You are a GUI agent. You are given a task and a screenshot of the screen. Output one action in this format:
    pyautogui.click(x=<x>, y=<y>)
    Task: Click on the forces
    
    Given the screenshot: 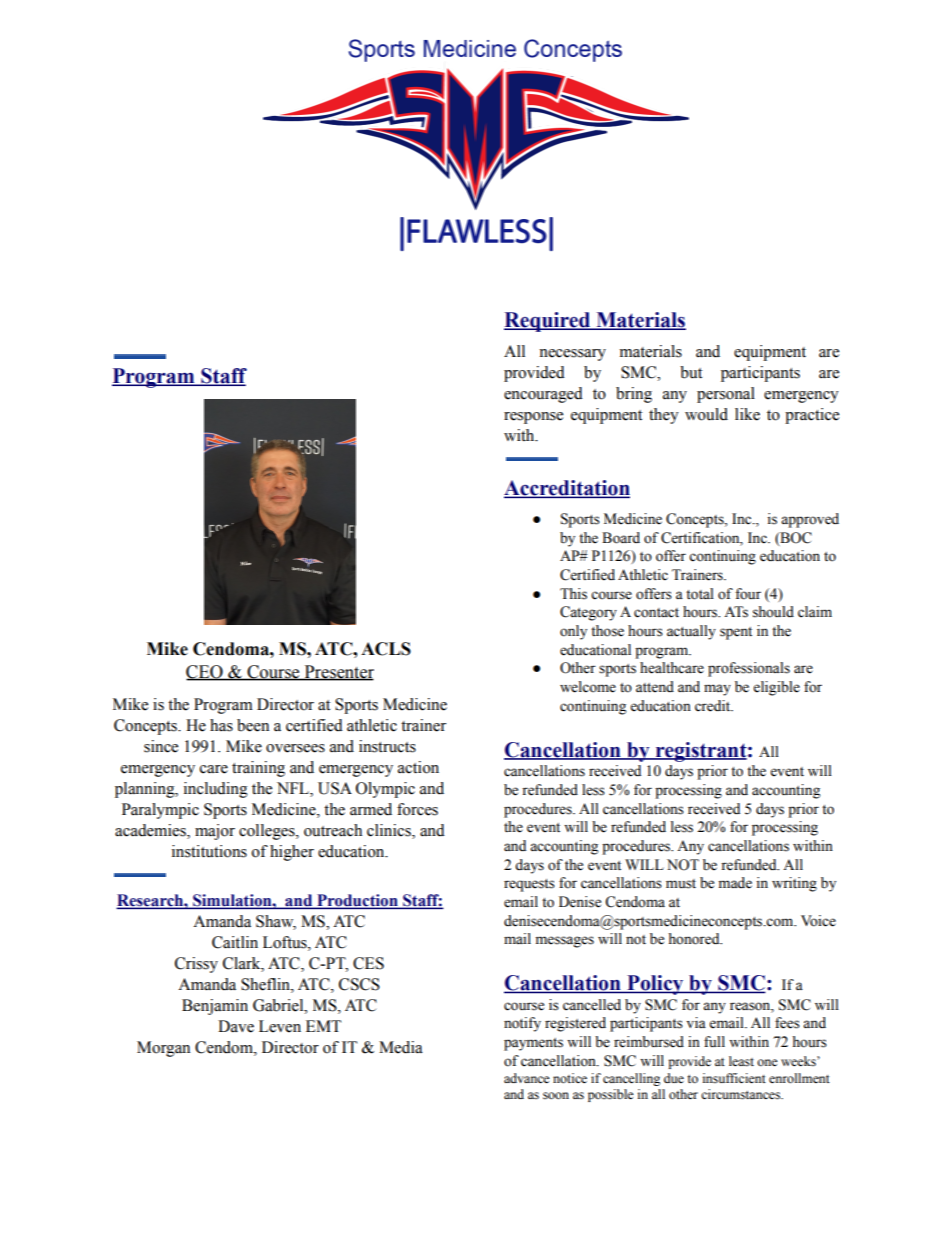 What is the action you would take?
    pyautogui.click(x=417, y=809)
